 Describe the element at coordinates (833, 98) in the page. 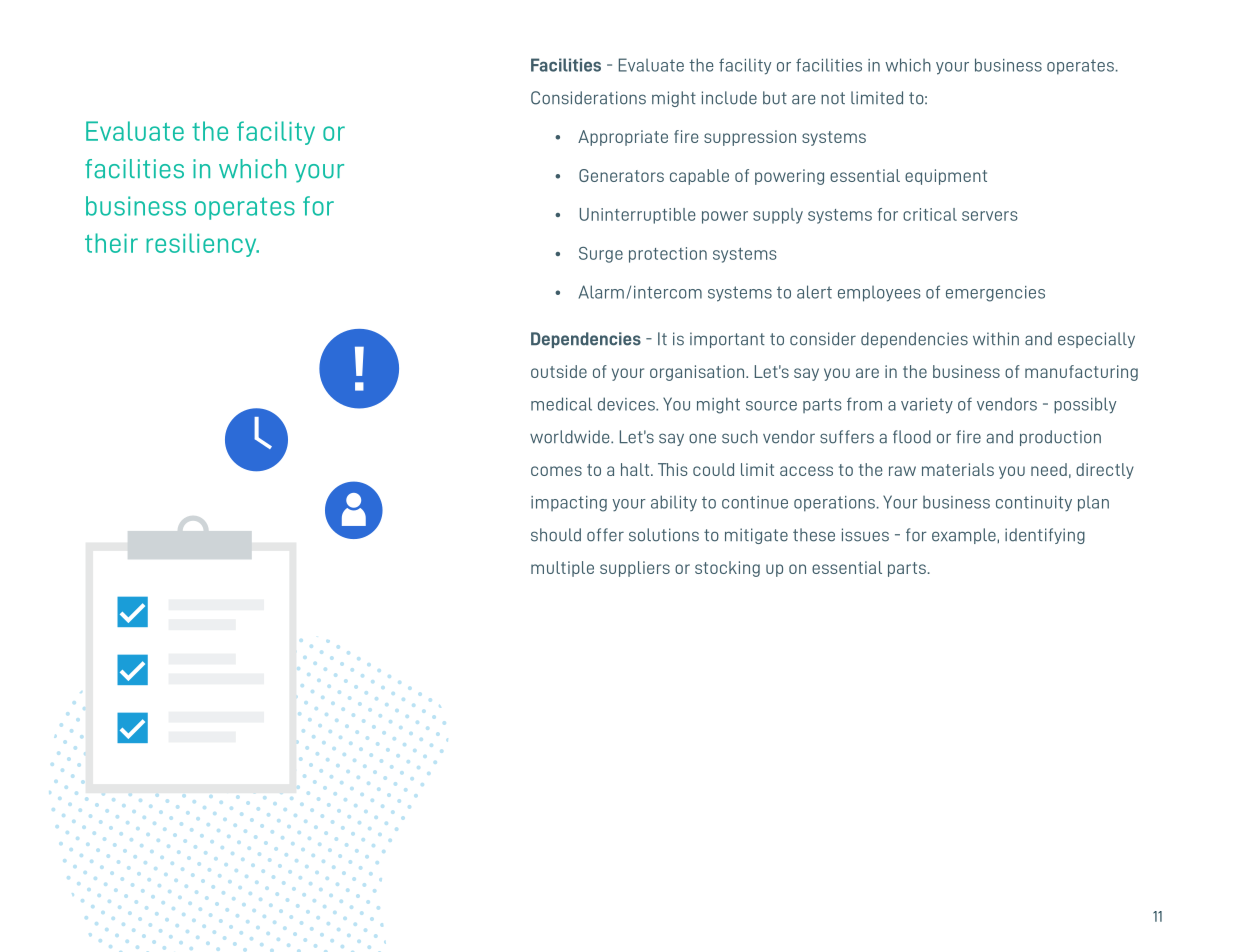

I see `not` at that location.
